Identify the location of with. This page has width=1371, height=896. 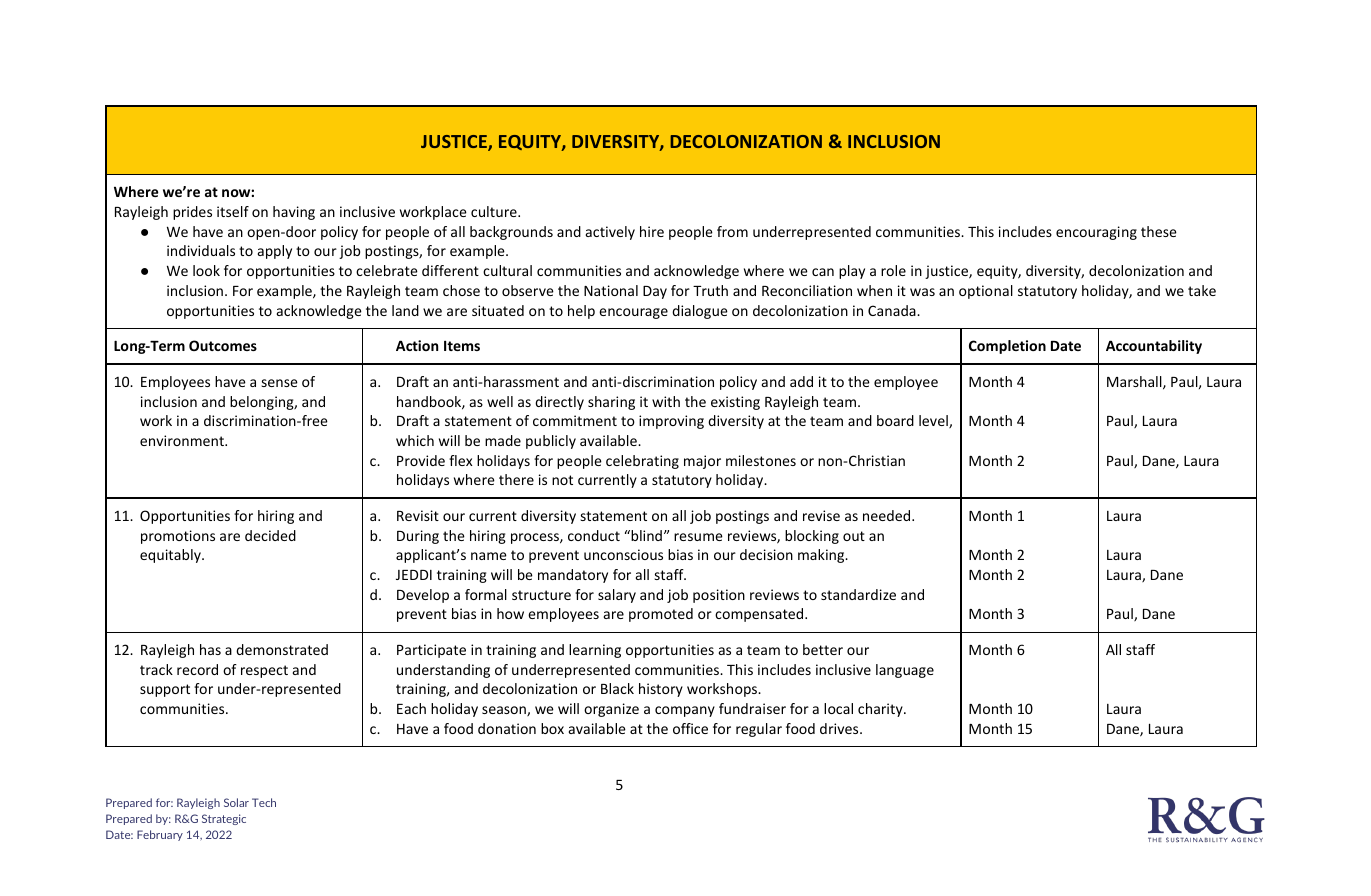
(666, 401).
